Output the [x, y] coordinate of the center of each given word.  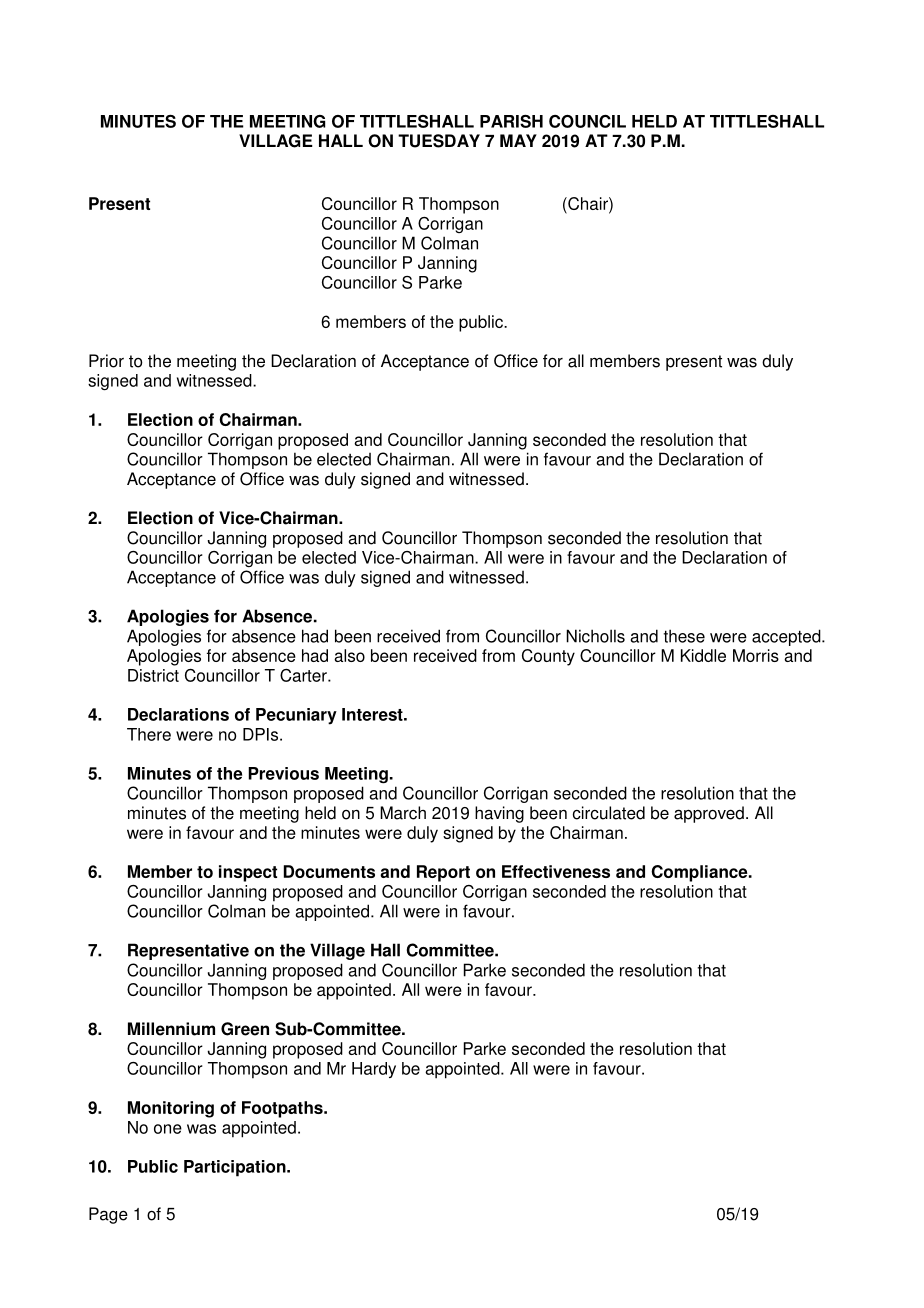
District [153, 675]
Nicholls [595, 636]
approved [709, 814]
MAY [518, 140]
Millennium [171, 1029]
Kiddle [703, 655]
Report [443, 873]
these [684, 636]
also [349, 655]
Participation [236, 1168]
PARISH [511, 121]
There [149, 734]
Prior [106, 361]
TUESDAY [439, 141]
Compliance [700, 873]
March [403, 813]
